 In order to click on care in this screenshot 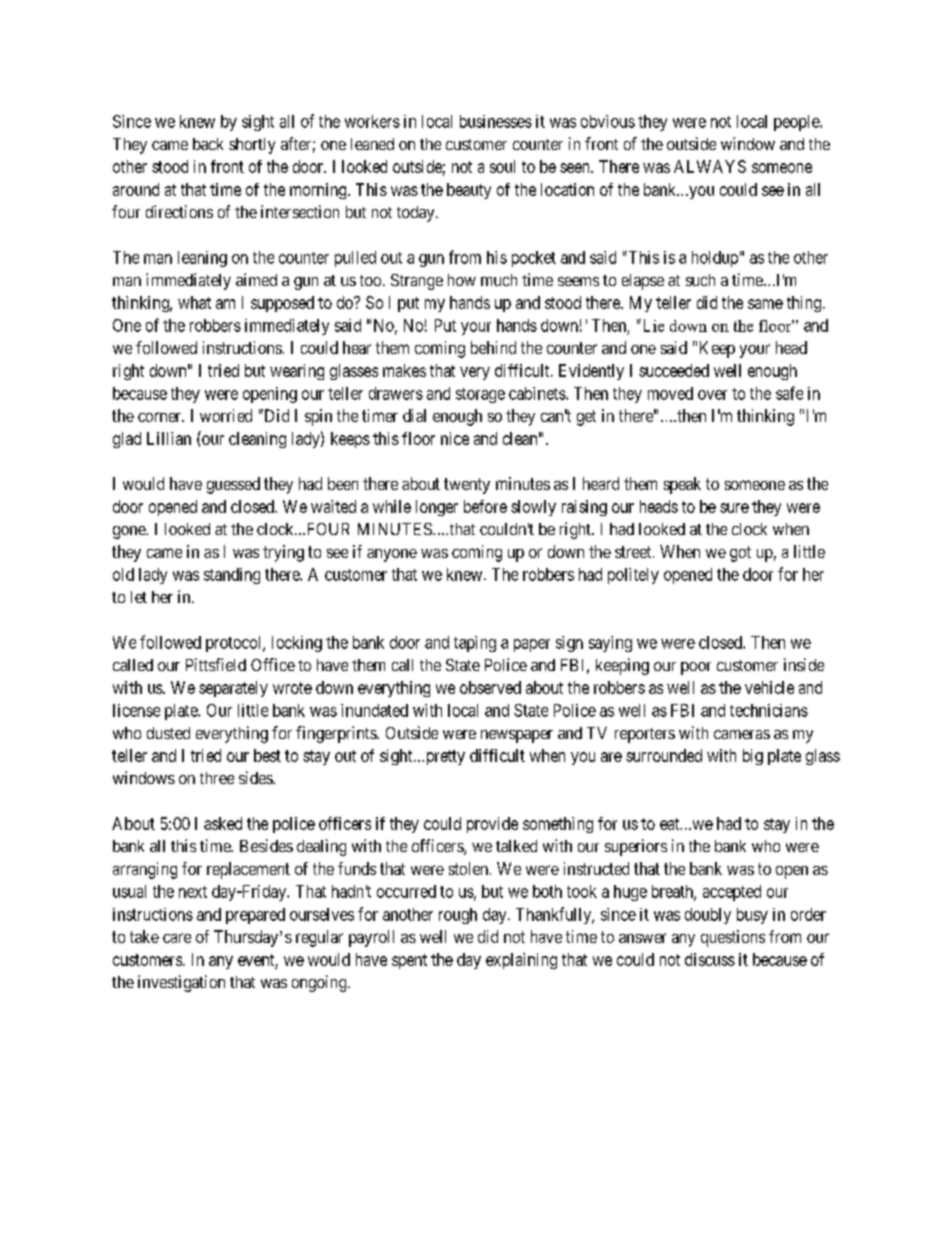, I will do `click(177, 938)`.
